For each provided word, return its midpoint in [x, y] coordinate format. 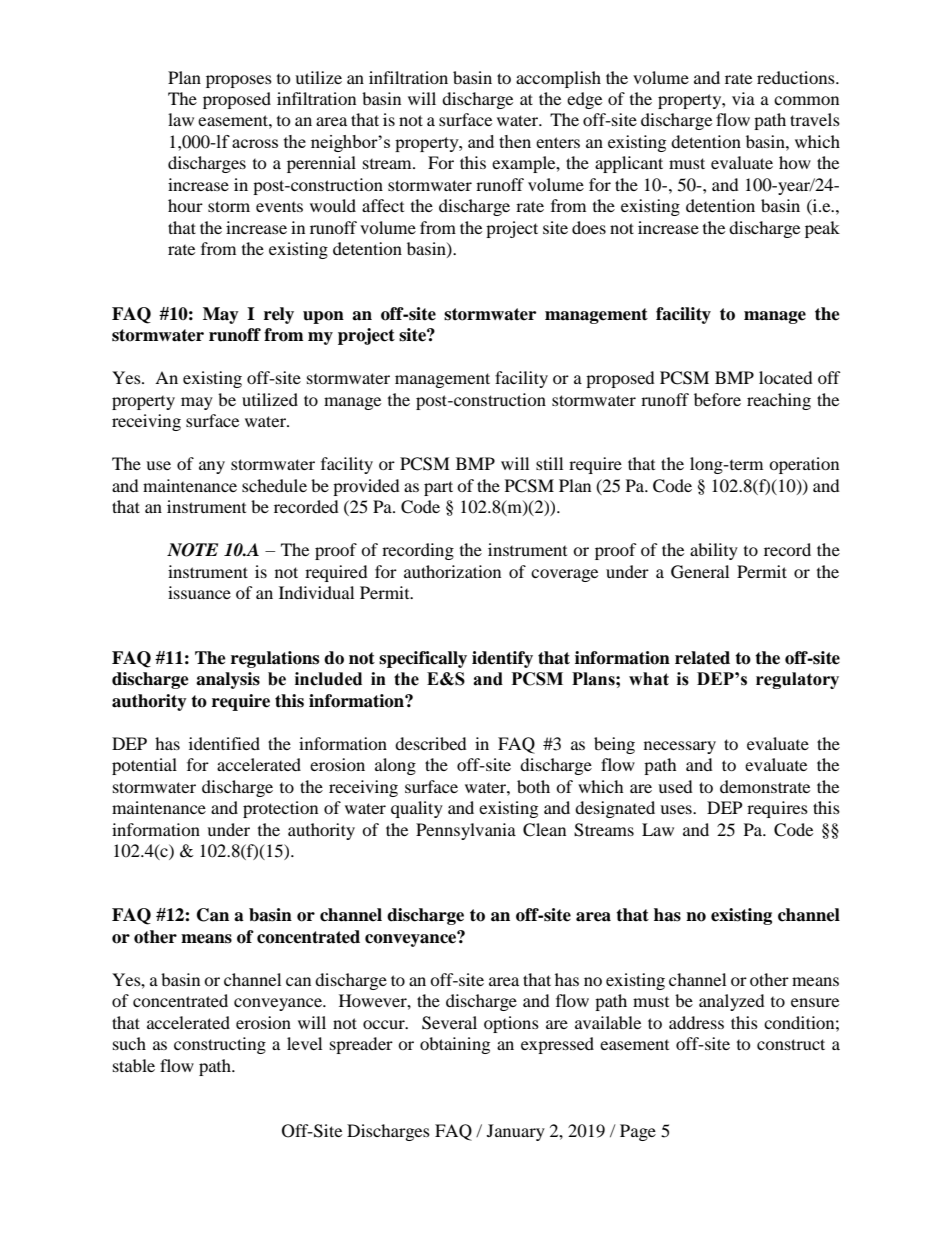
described [431, 743]
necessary [680, 747]
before [717, 399]
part [438, 488]
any [212, 467]
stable [134, 1065]
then [515, 141]
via [743, 98]
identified [224, 743]
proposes [239, 81]
